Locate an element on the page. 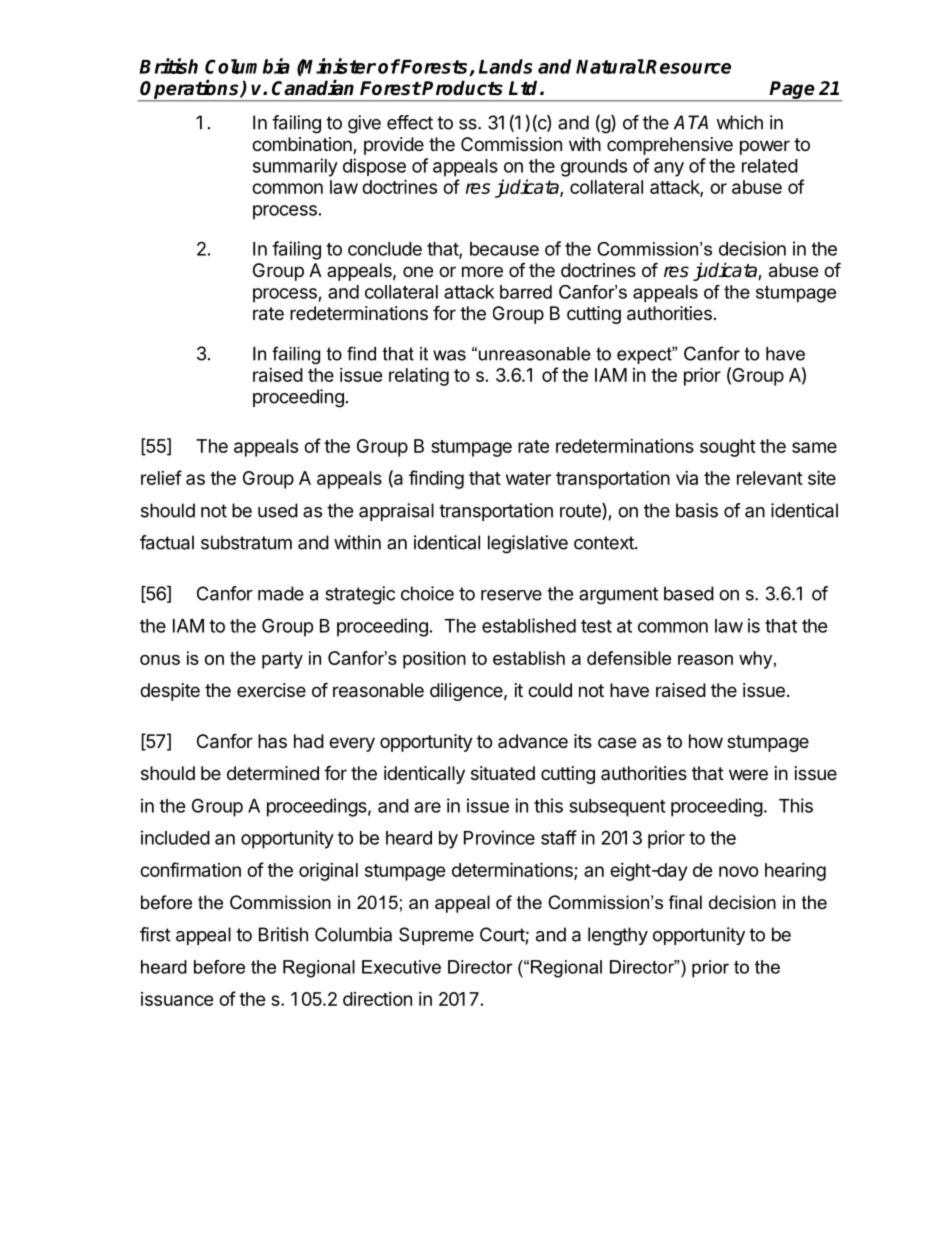  basis is located at coordinates (697, 510).
